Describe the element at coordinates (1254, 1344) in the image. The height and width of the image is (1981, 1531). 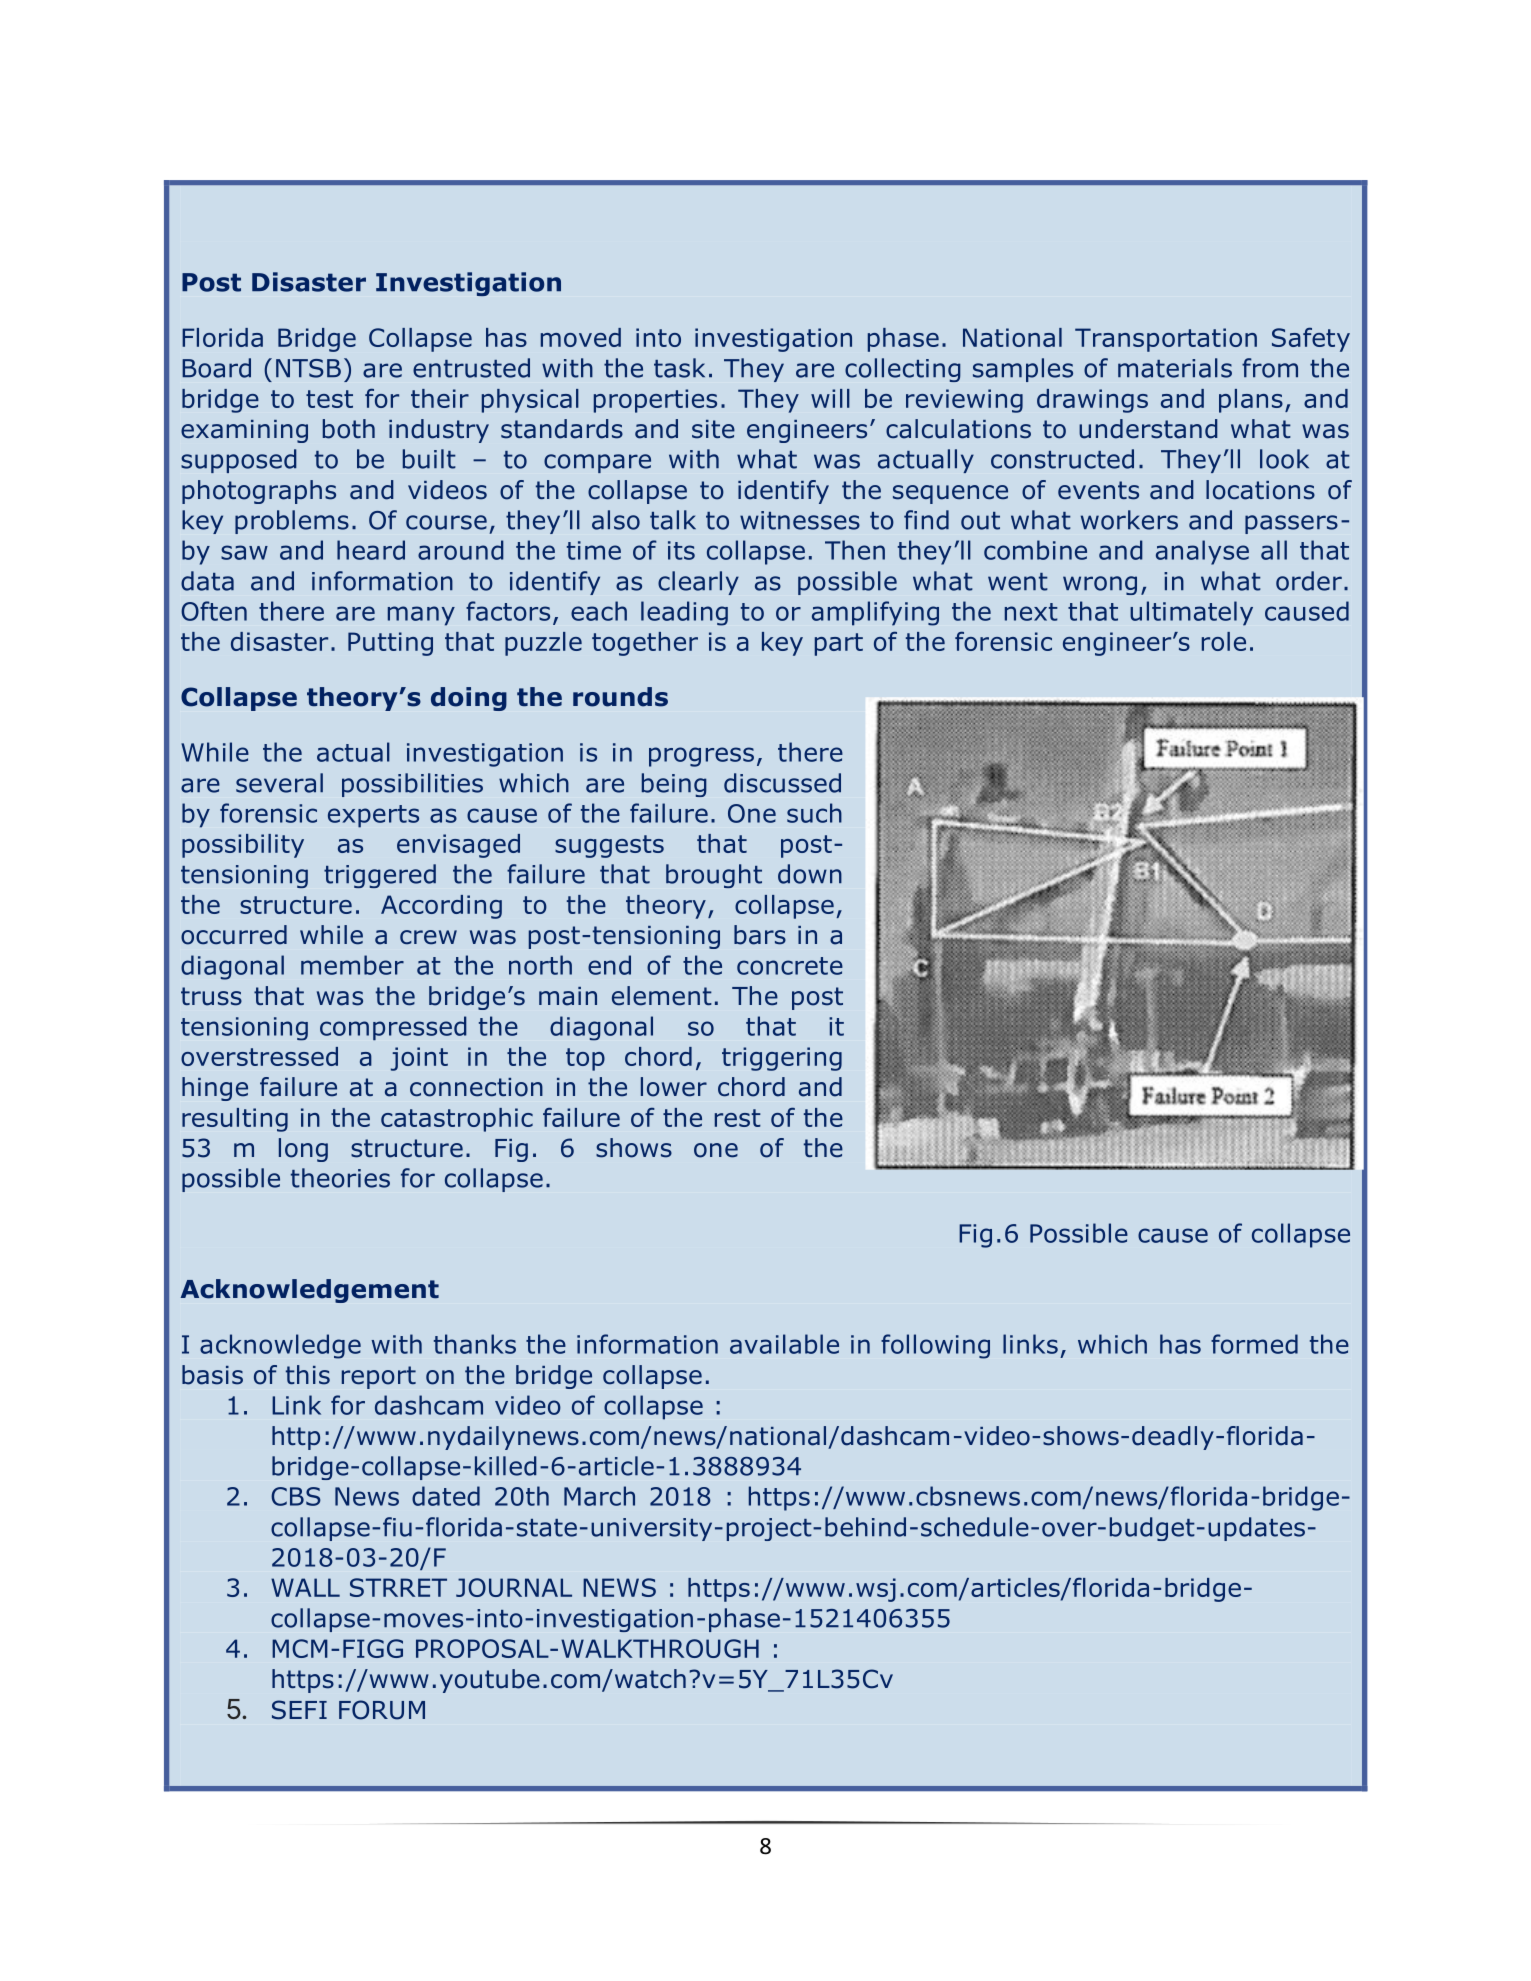
I see `formed` at that location.
